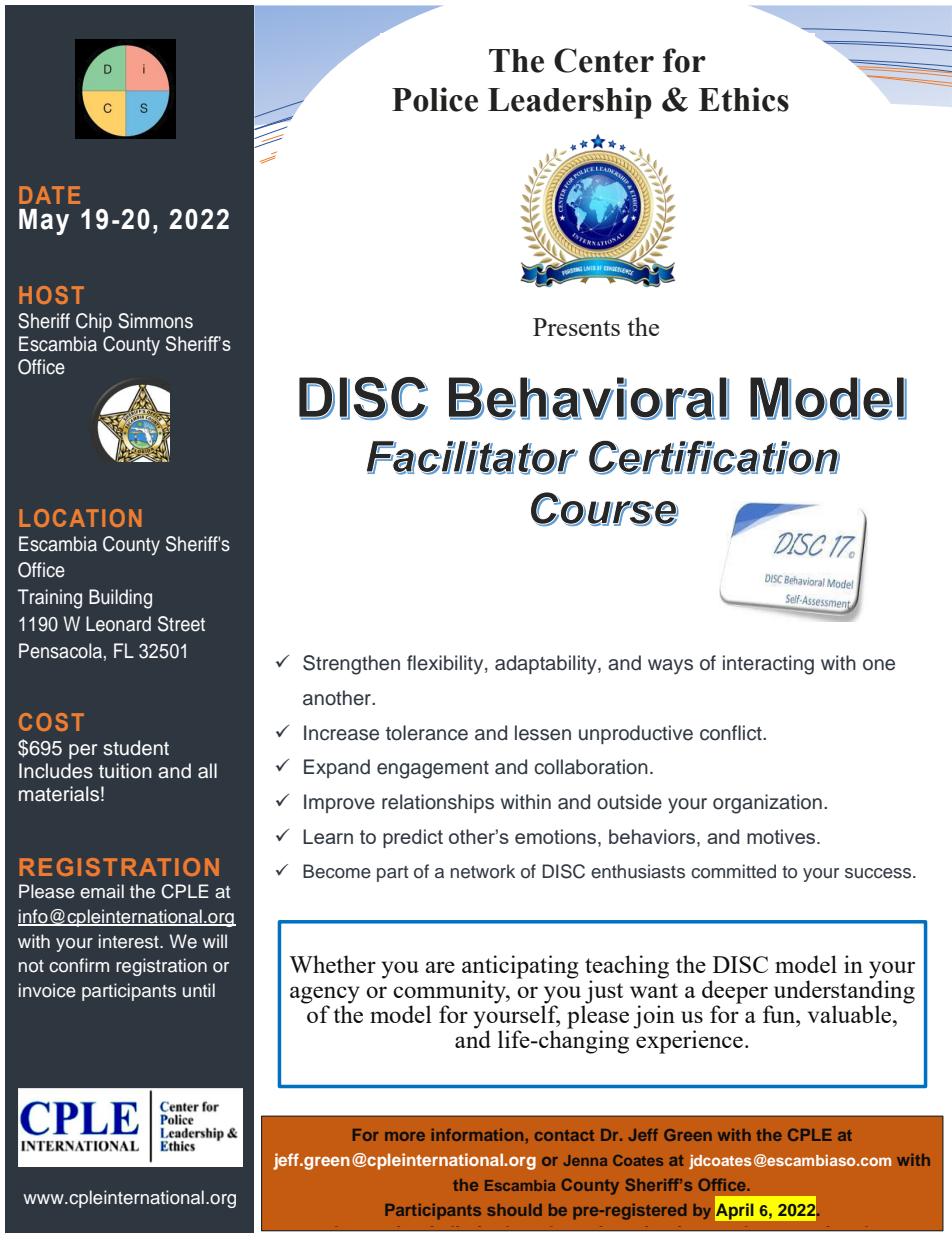 This image has width=952, height=1233. I want to click on more, so click(405, 1136).
